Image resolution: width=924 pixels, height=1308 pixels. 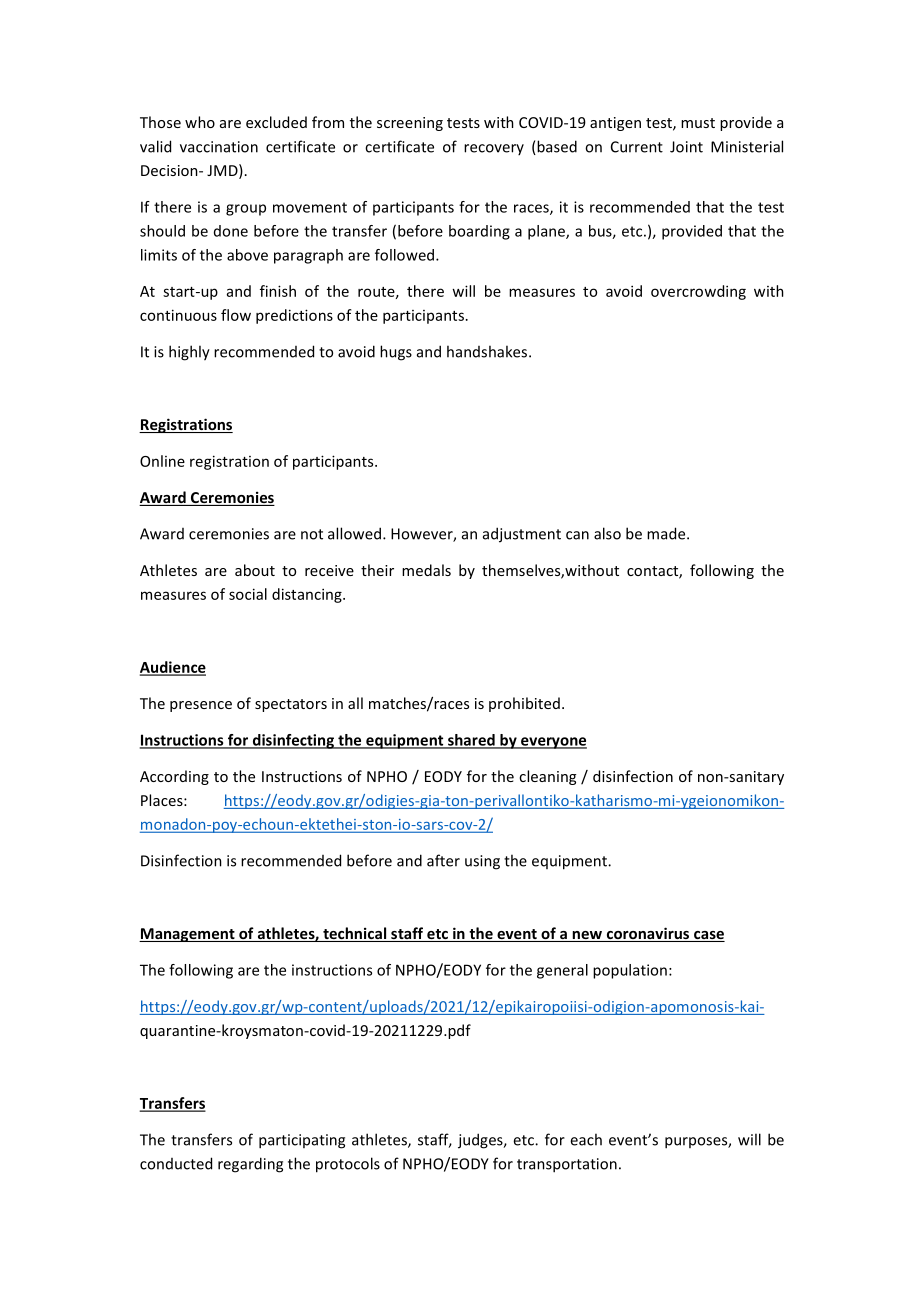 I want to click on recovery, so click(x=494, y=149).
